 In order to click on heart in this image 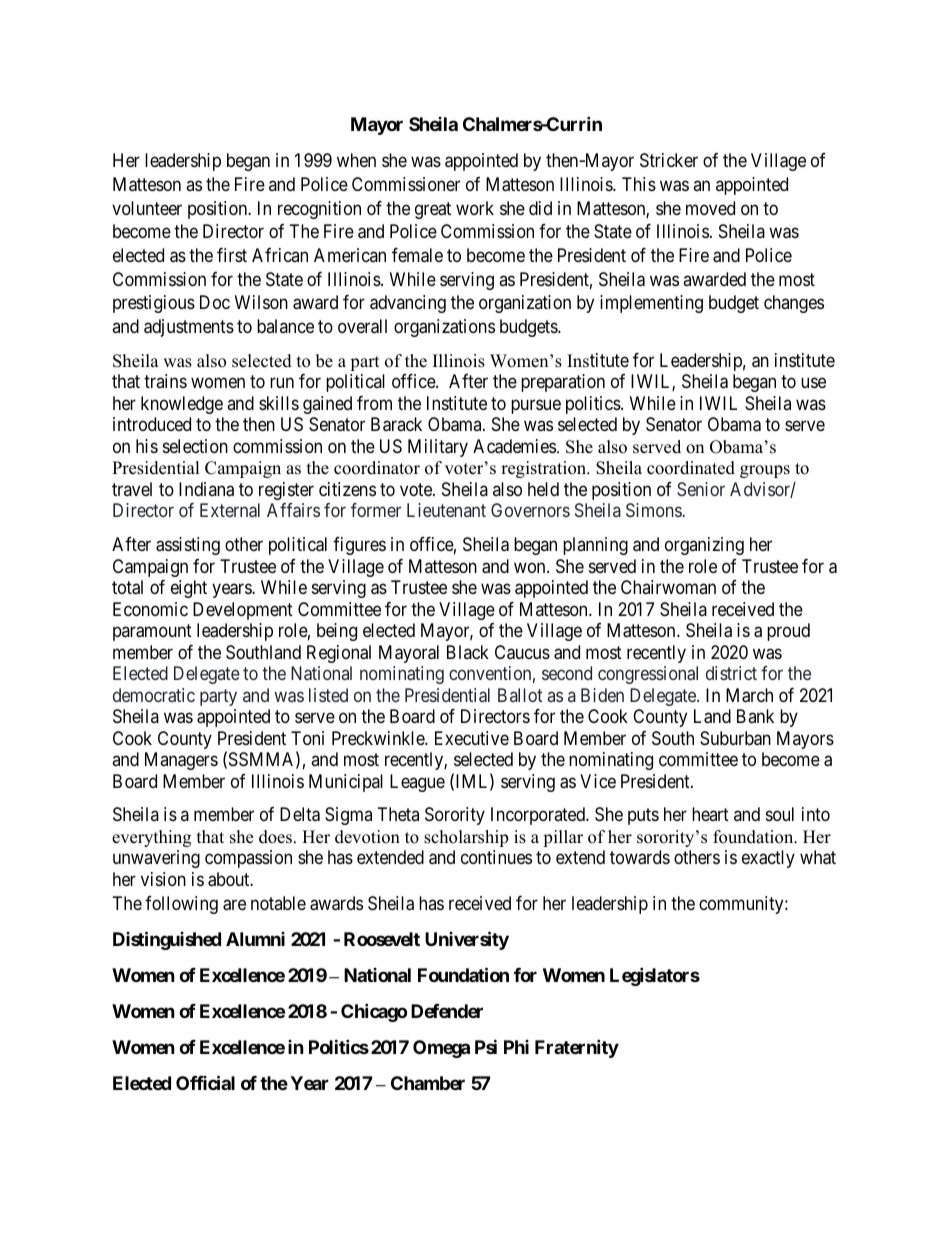, I will do `click(710, 814)`.
